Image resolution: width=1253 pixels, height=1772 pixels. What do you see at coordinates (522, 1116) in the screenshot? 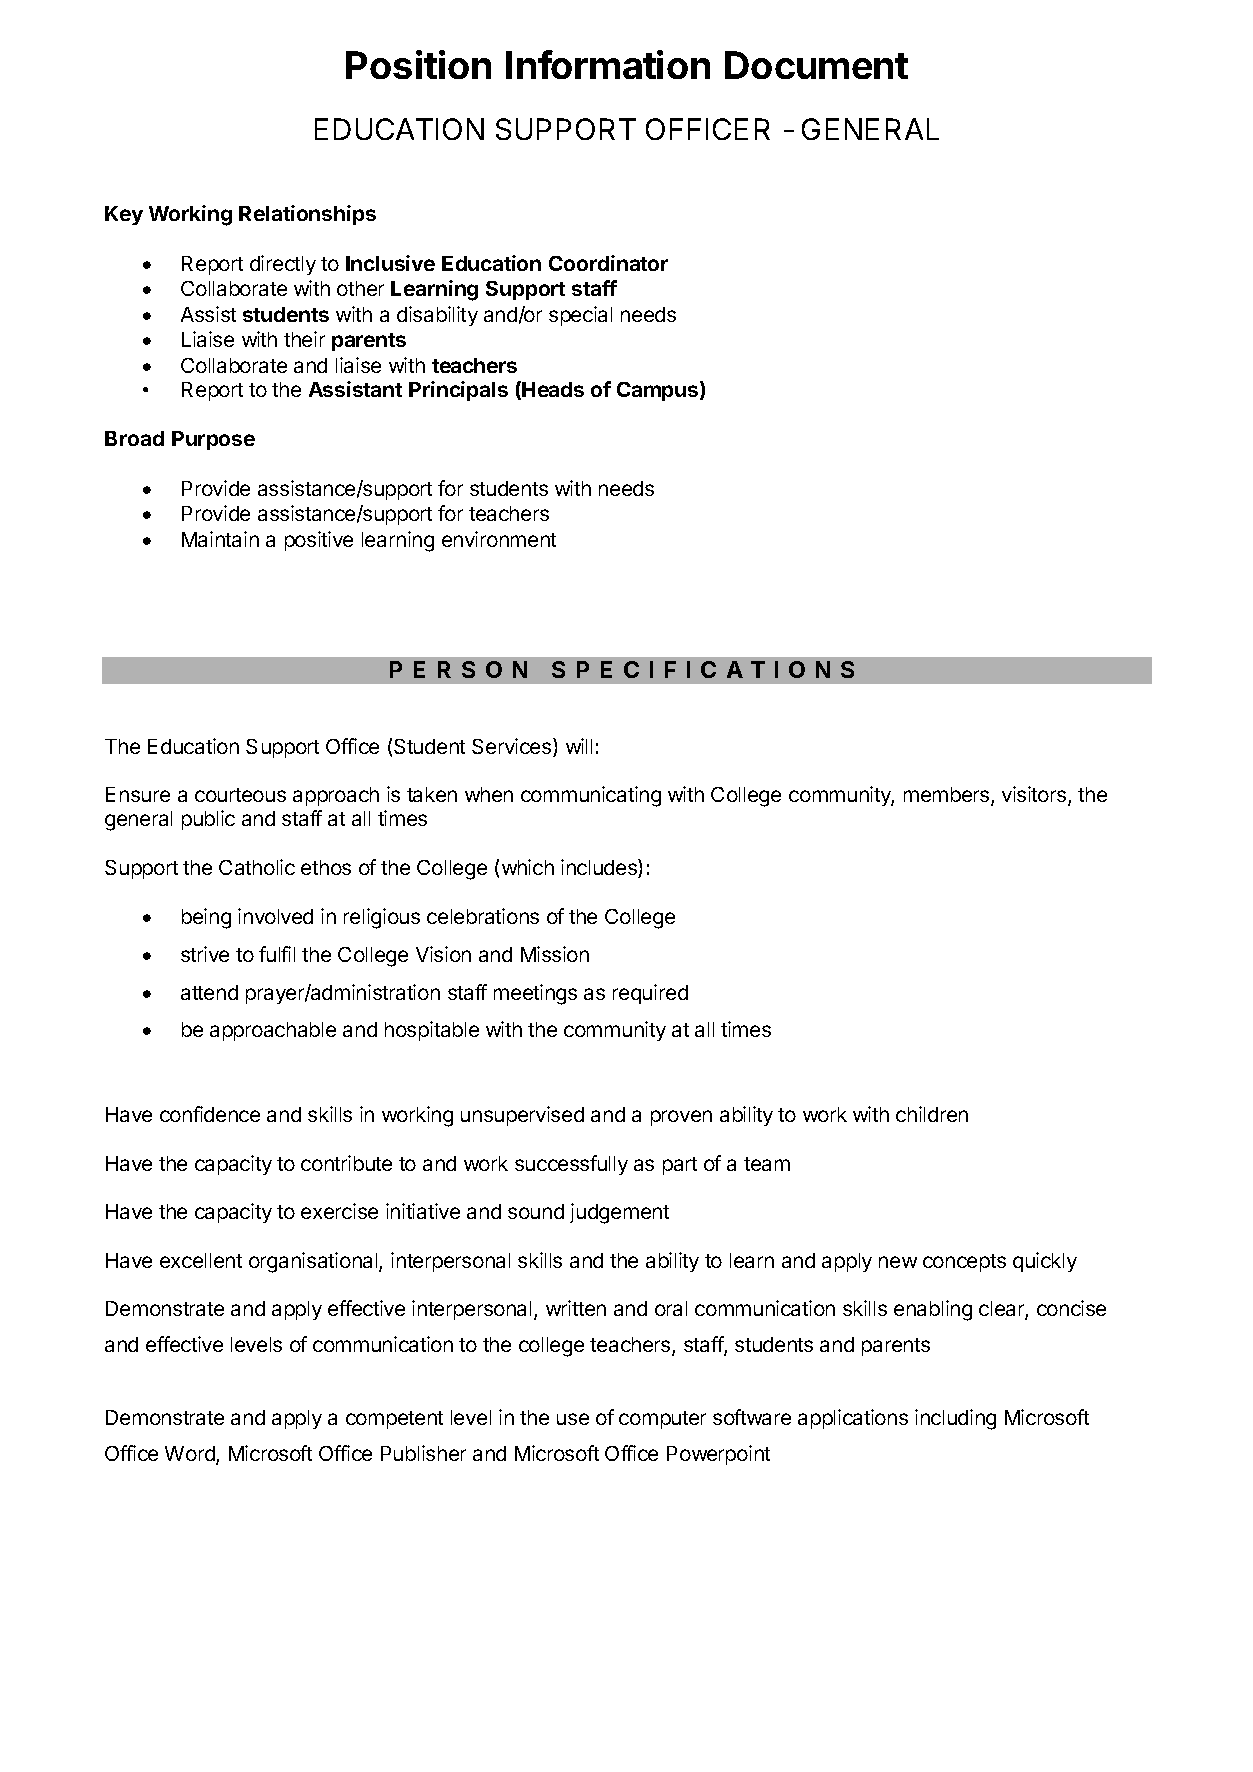
I see `unsupervised` at bounding box center [522, 1116].
